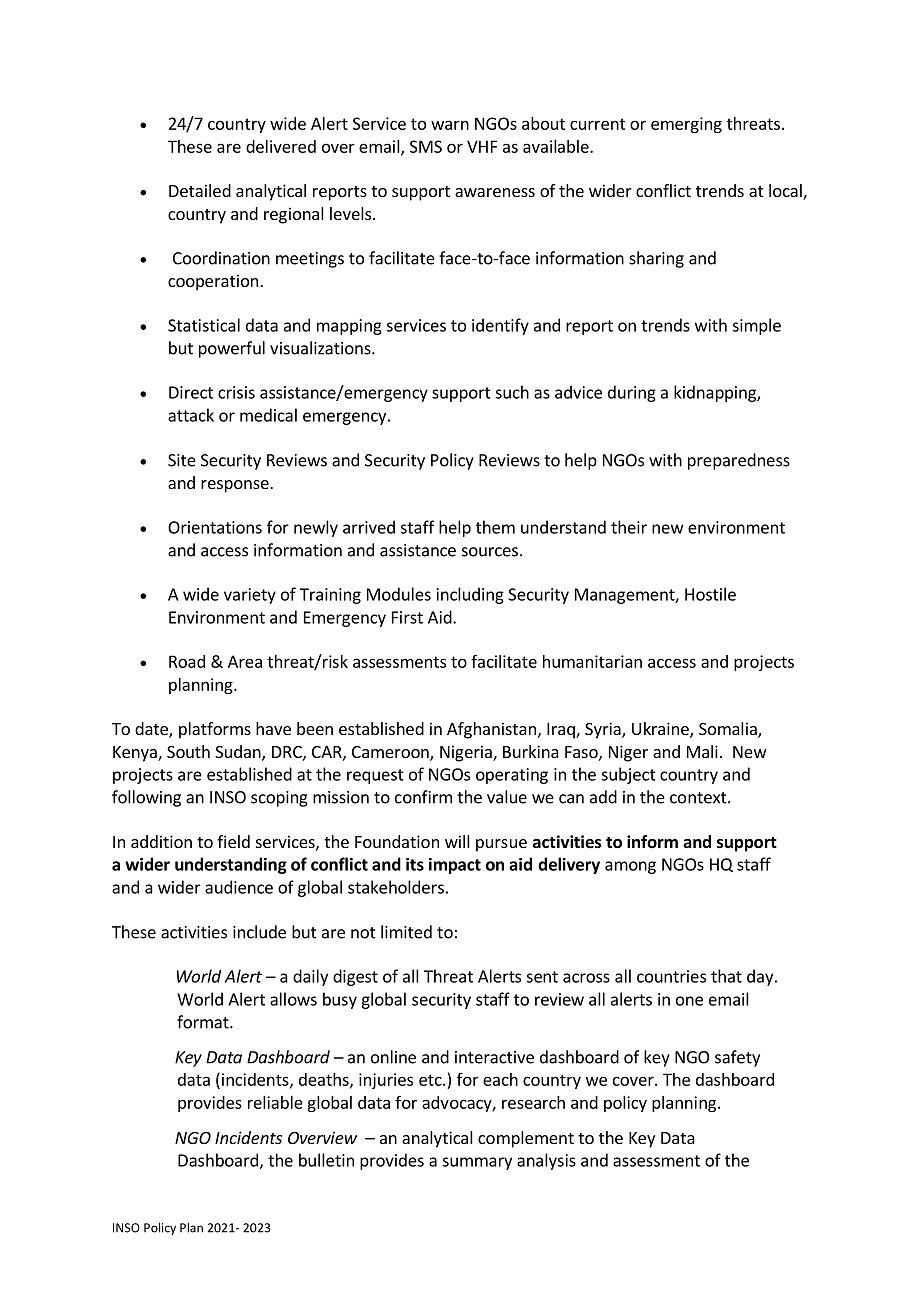  Describe the element at coordinates (482, 146) in the image. I see `VHF` at that location.
